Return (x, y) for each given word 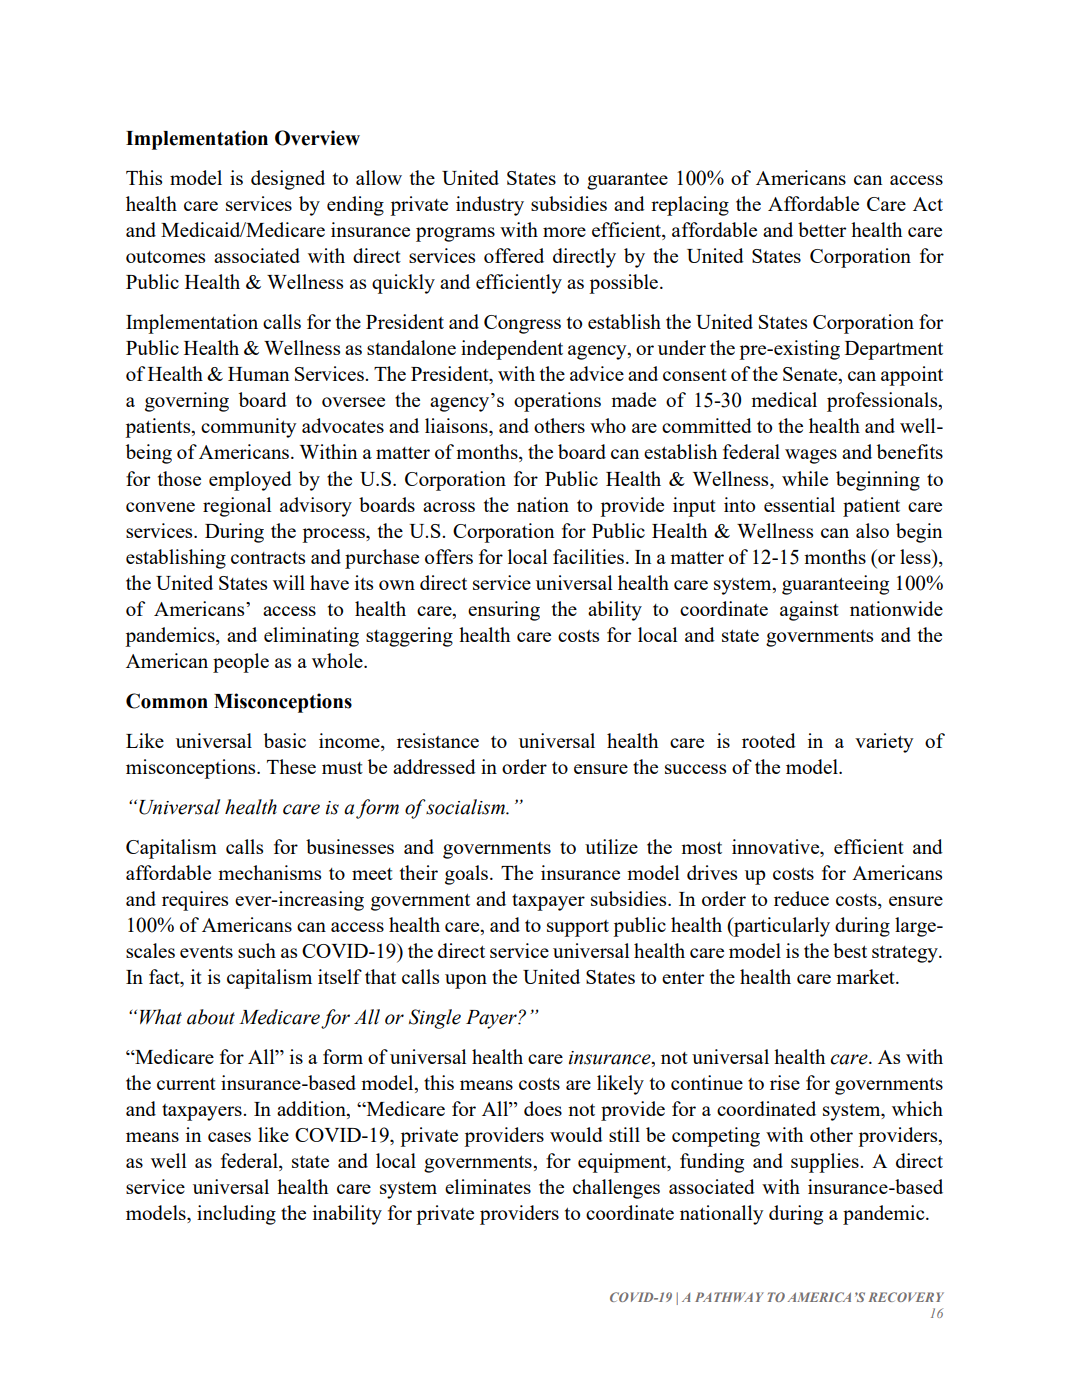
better (822, 229)
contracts (268, 558)
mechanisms (269, 872)
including (236, 1215)
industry (490, 206)
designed (288, 180)
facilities (588, 556)
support (578, 928)
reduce (801, 898)
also (872, 530)
